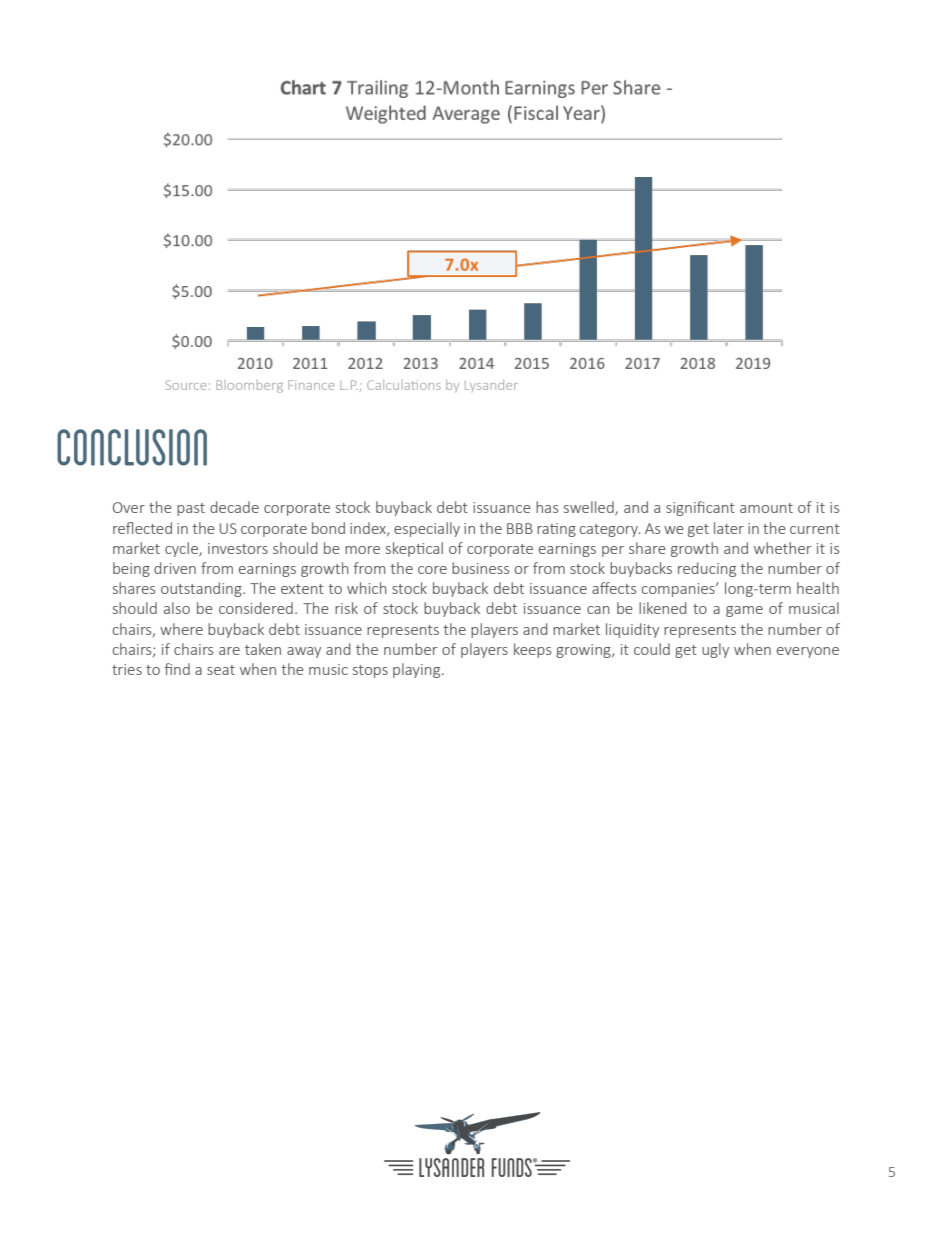 The width and height of the screenshot is (952, 1233). Describe the element at coordinates (707, 569) in the screenshot. I see `reducing` at that location.
